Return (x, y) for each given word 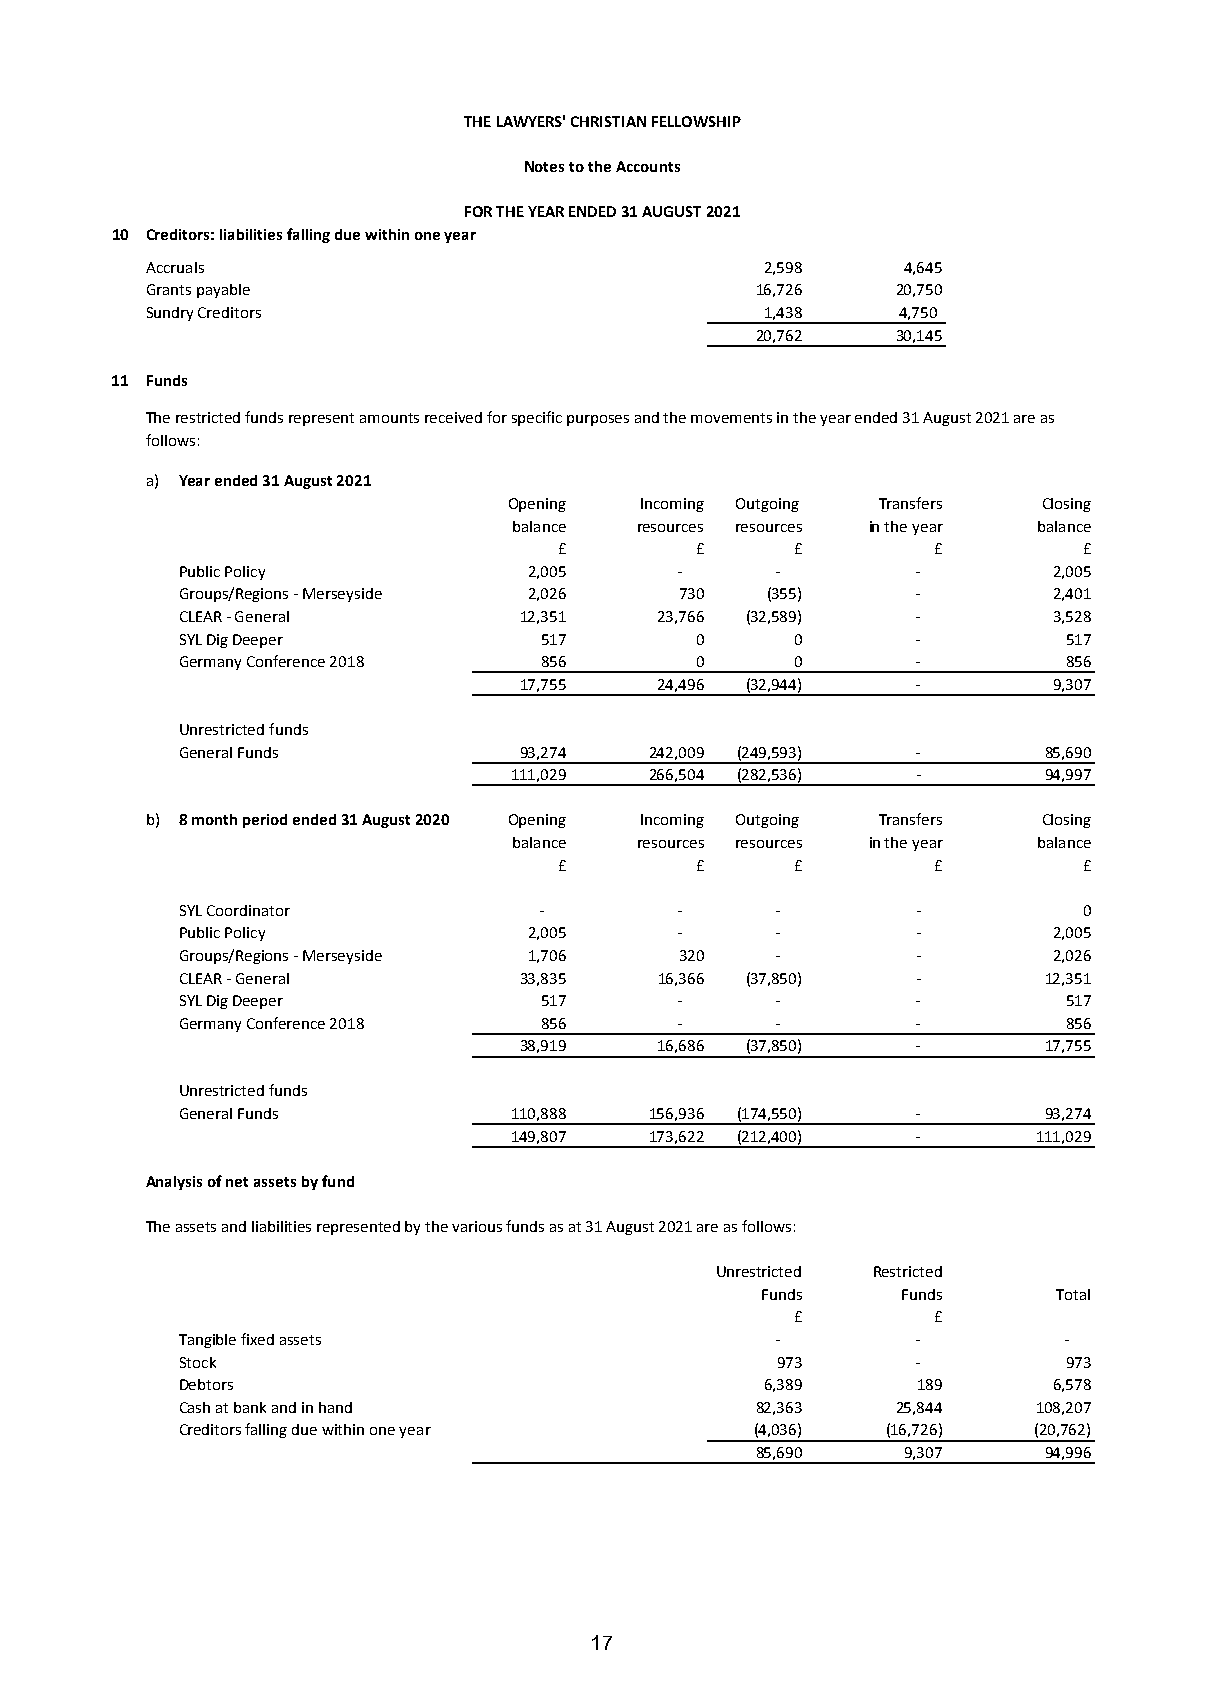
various (477, 1226)
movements (731, 418)
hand (335, 1407)
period (265, 821)
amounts (389, 418)
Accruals (175, 267)
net (237, 1182)
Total (1073, 1294)
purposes (598, 420)
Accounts (648, 166)
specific (537, 418)
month (214, 819)
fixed (257, 1339)
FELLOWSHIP (696, 121)
